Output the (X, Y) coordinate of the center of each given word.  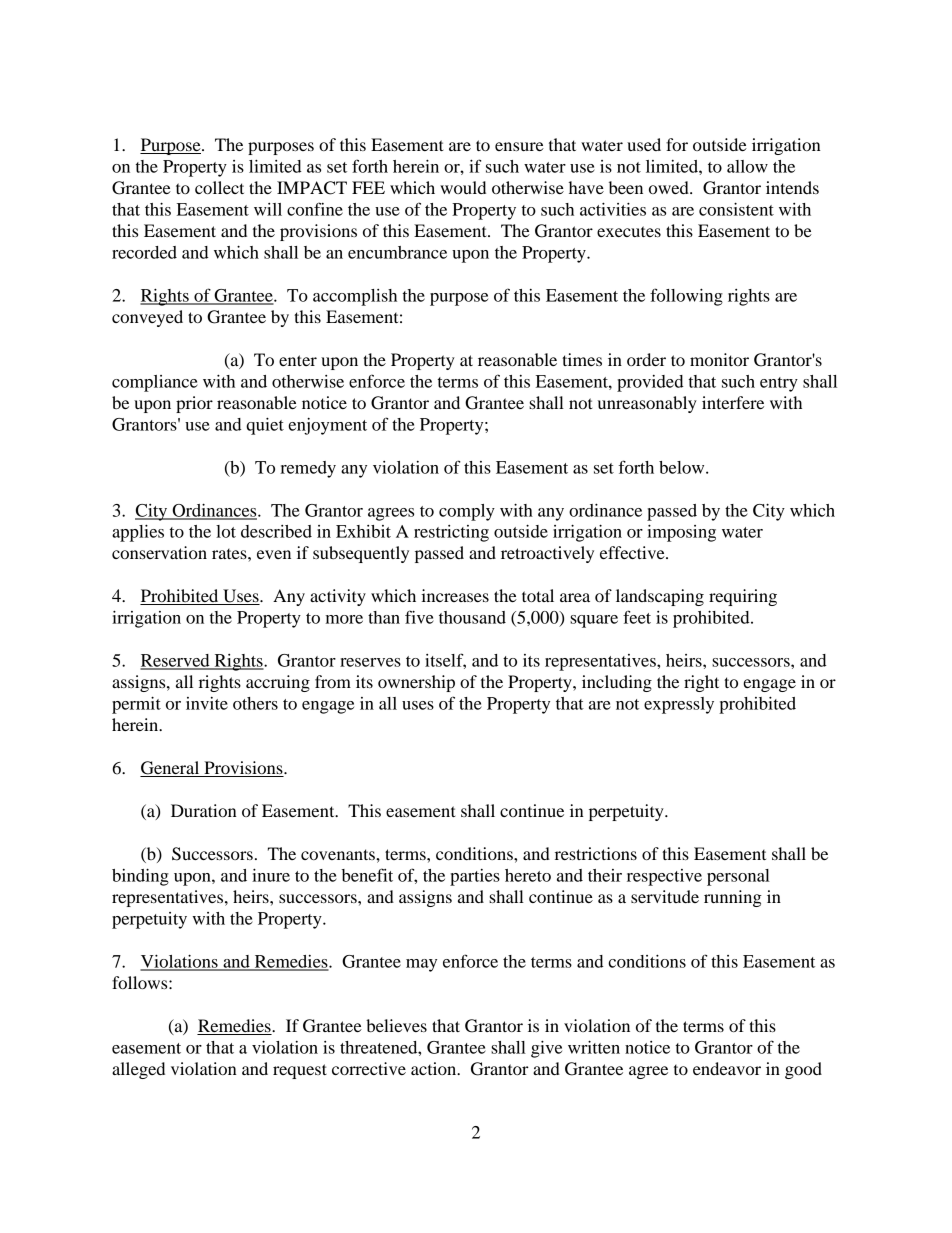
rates (230, 554)
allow (747, 166)
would (463, 187)
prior (194, 404)
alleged (138, 1070)
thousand (472, 617)
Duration (204, 810)
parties (475, 877)
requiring (743, 597)
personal (738, 877)
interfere (733, 402)
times (582, 359)
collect (219, 187)
